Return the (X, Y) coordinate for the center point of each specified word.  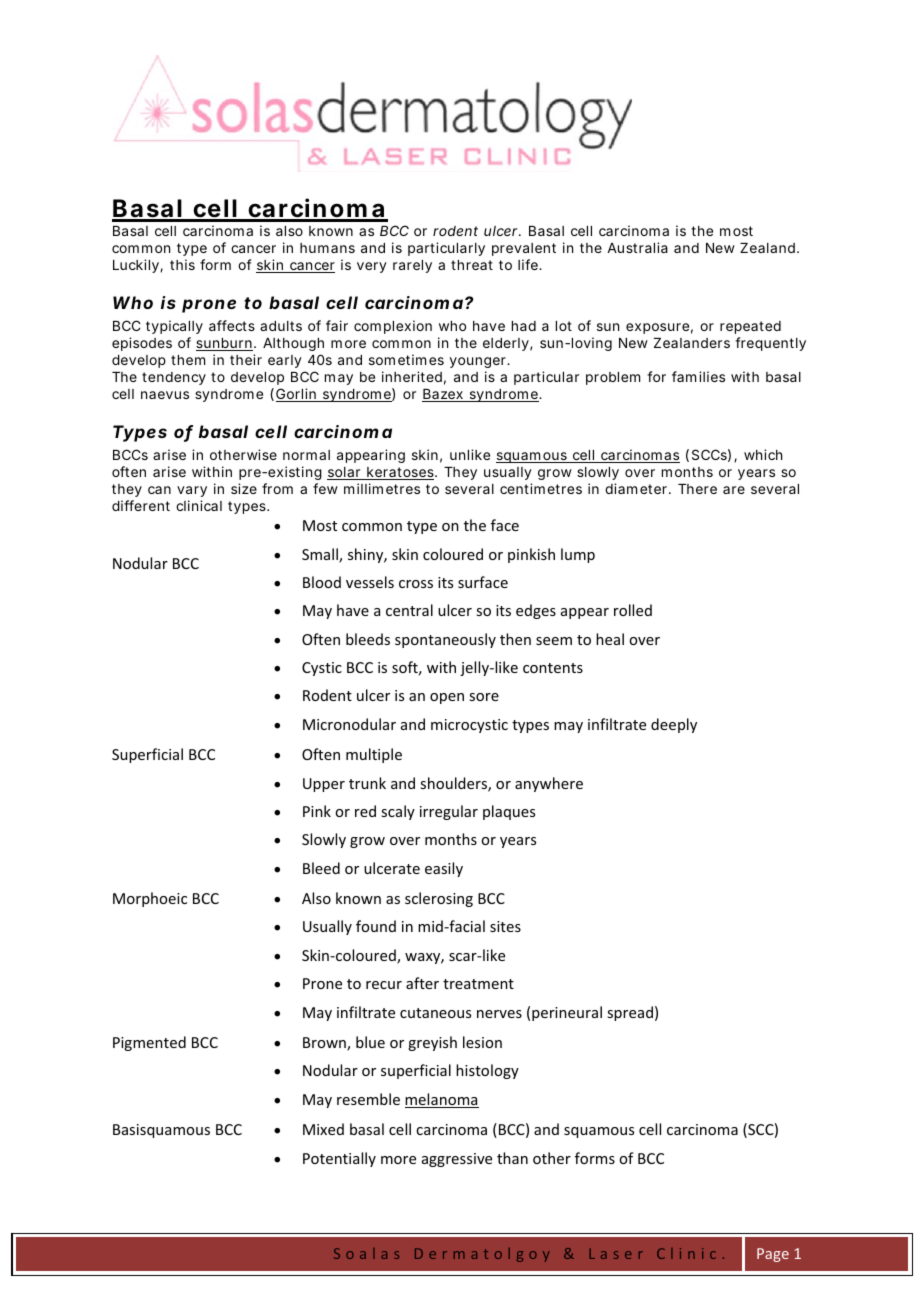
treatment (478, 984)
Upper (324, 785)
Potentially (339, 1159)
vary (192, 491)
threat (472, 265)
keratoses (400, 473)
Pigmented (149, 1043)
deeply (674, 725)
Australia (637, 247)
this (182, 264)
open (447, 698)
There (697, 489)
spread (630, 1013)
